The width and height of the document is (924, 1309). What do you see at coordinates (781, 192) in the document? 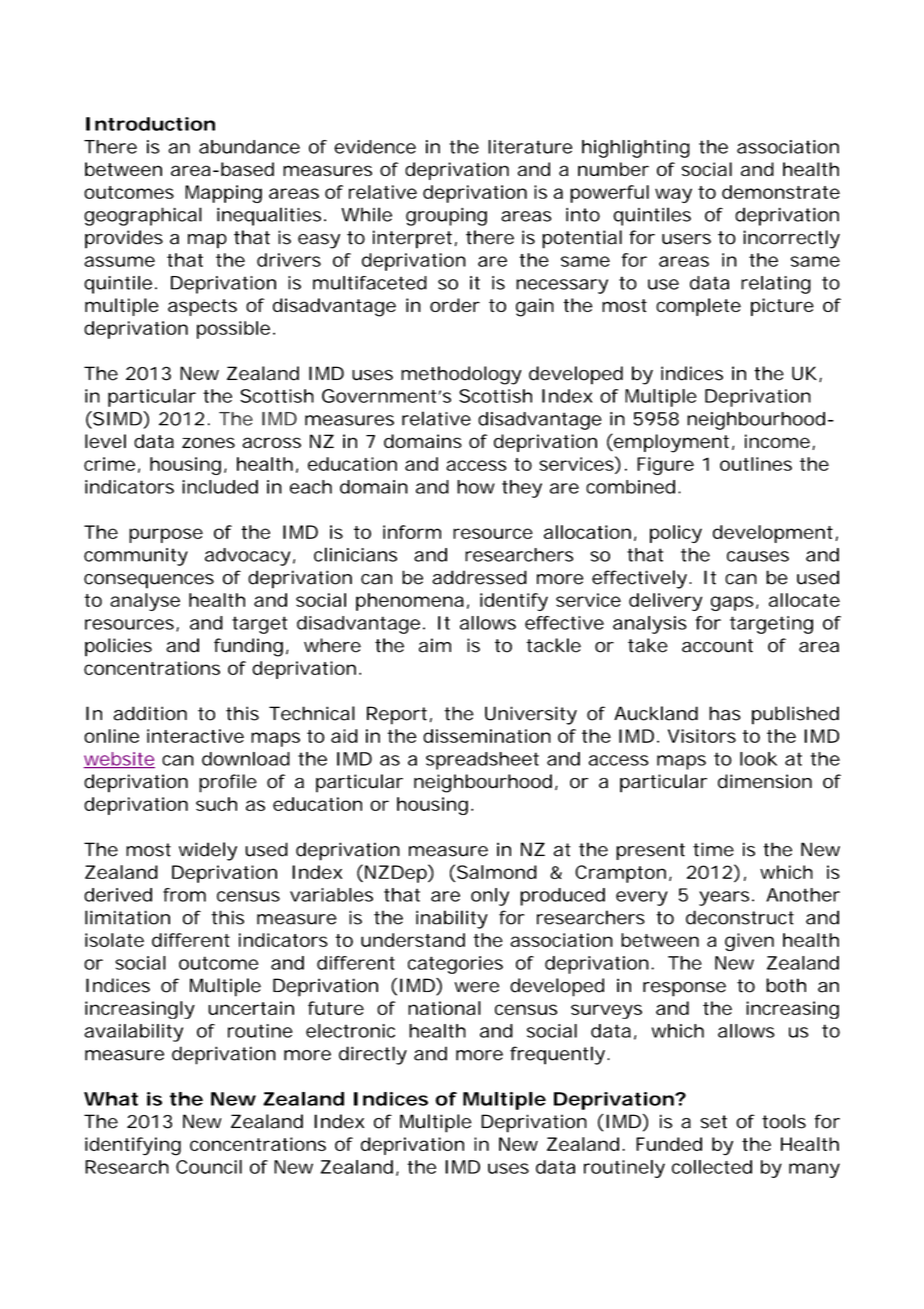
I see `demonstrate` at bounding box center [781, 192].
